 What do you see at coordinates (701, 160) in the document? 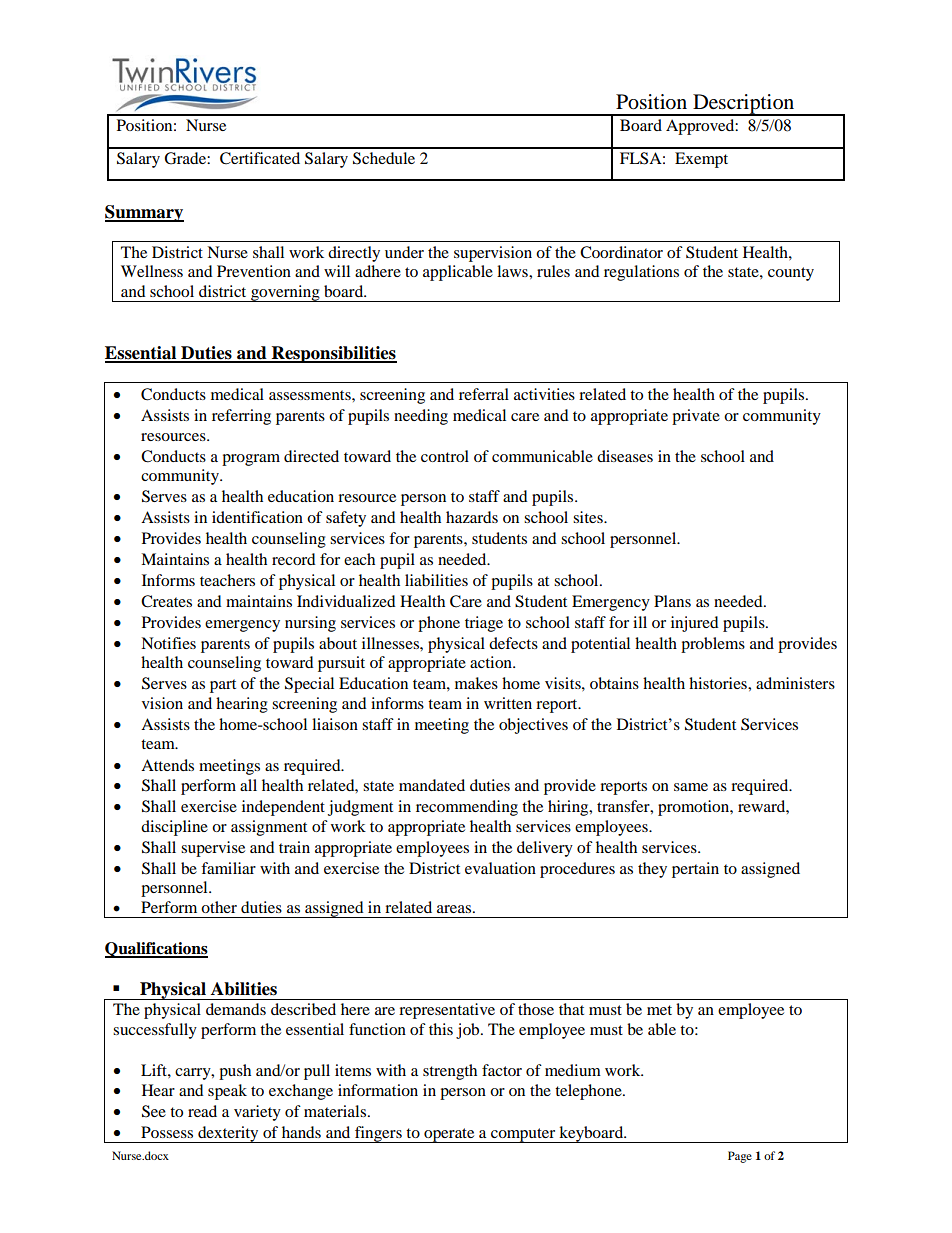
I see `Exempt` at bounding box center [701, 160].
